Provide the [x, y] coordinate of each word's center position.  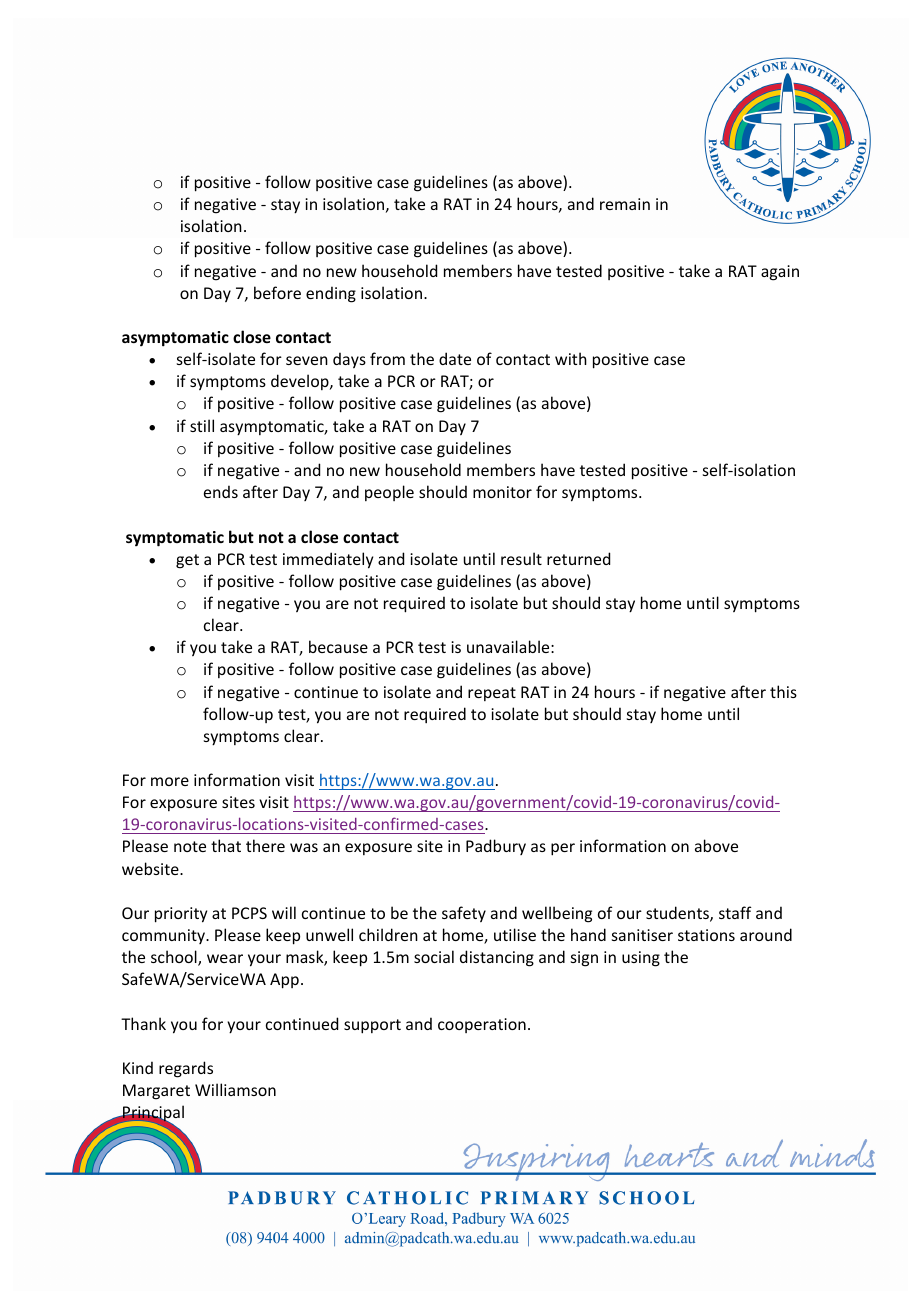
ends [221, 491]
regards [186, 1069]
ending [331, 294]
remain [625, 204]
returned [578, 558]
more [170, 781]
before [277, 292]
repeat [492, 694]
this [783, 691]
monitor [502, 492]
